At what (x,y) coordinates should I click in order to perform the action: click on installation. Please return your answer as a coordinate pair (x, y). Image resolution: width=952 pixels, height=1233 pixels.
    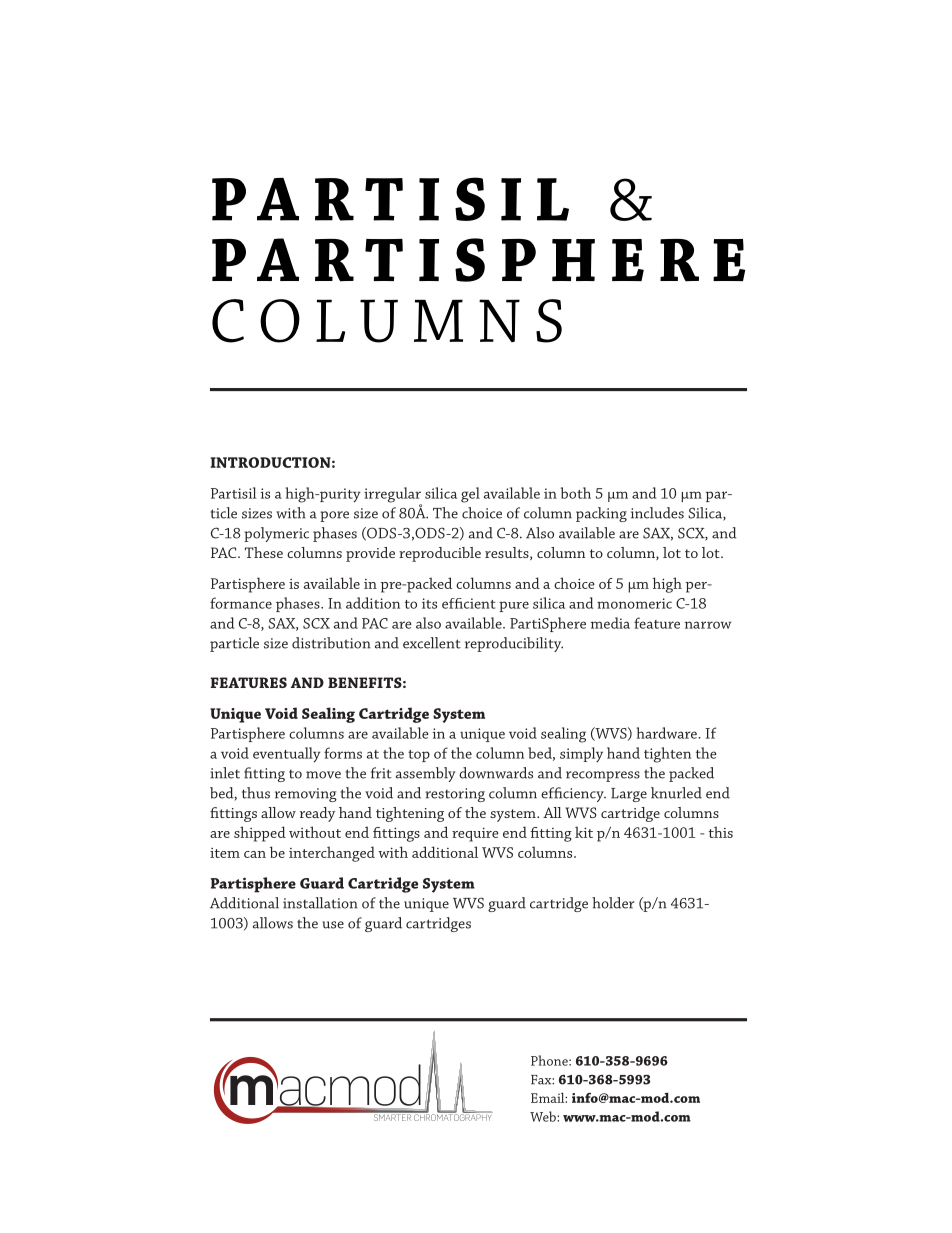
    Looking at the image, I should click on (320, 903).
